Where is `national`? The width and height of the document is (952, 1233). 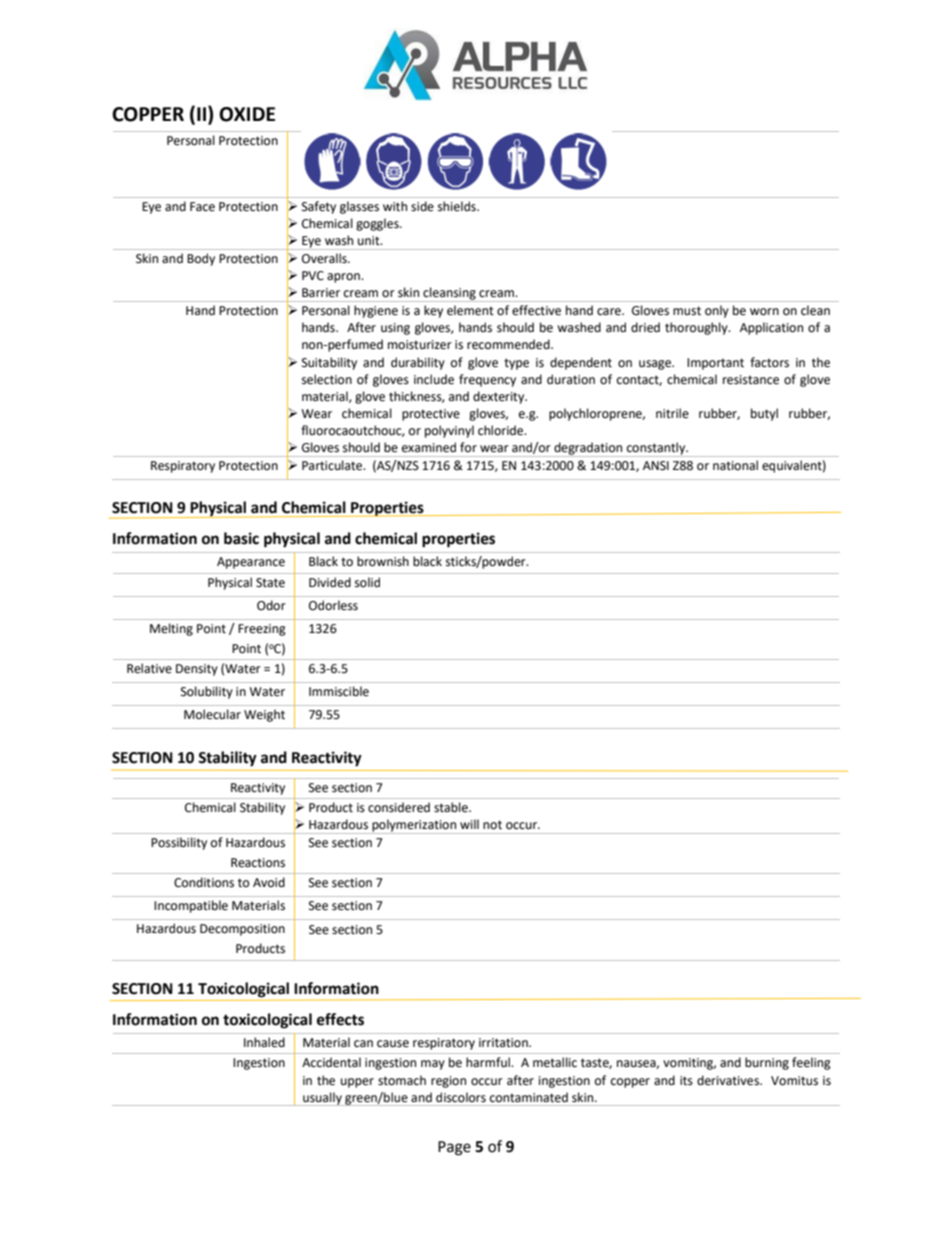
national is located at coordinates (735, 465).
